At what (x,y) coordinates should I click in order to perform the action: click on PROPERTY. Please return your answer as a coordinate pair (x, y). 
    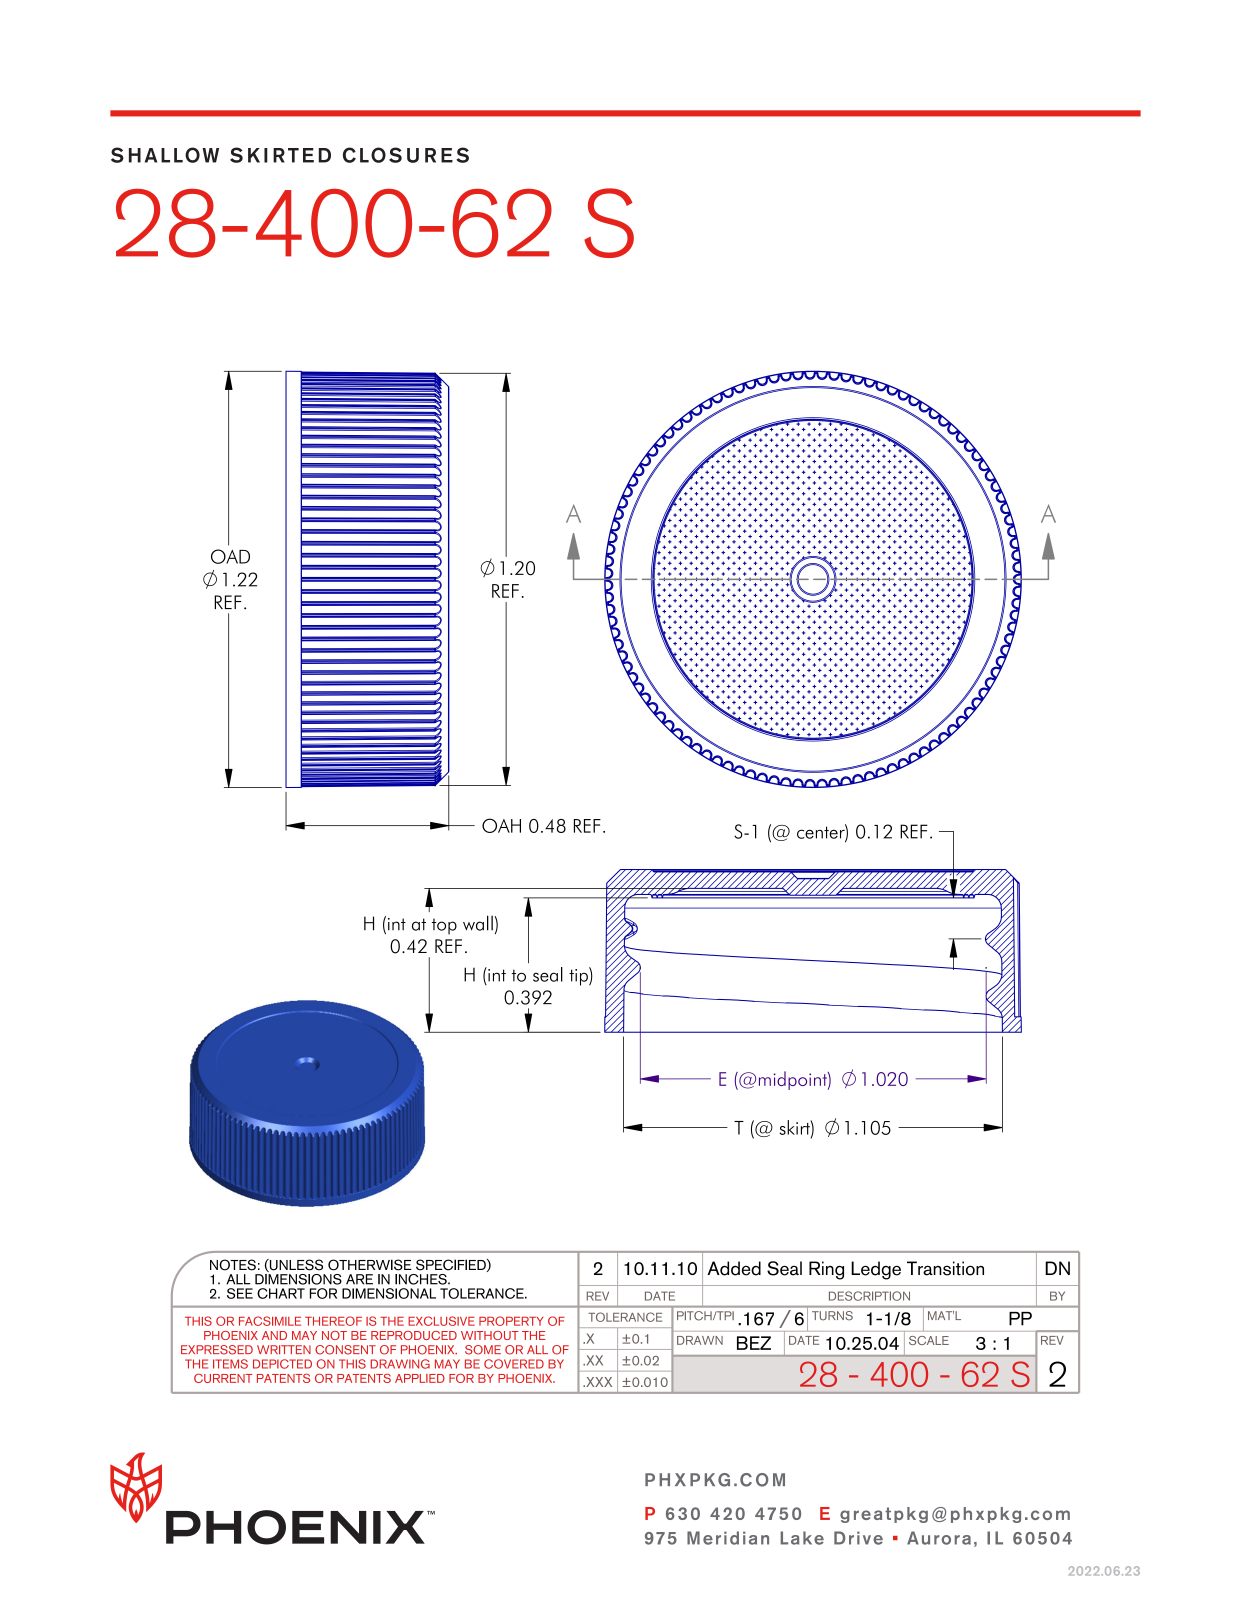
    Looking at the image, I should click on (511, 1321).
